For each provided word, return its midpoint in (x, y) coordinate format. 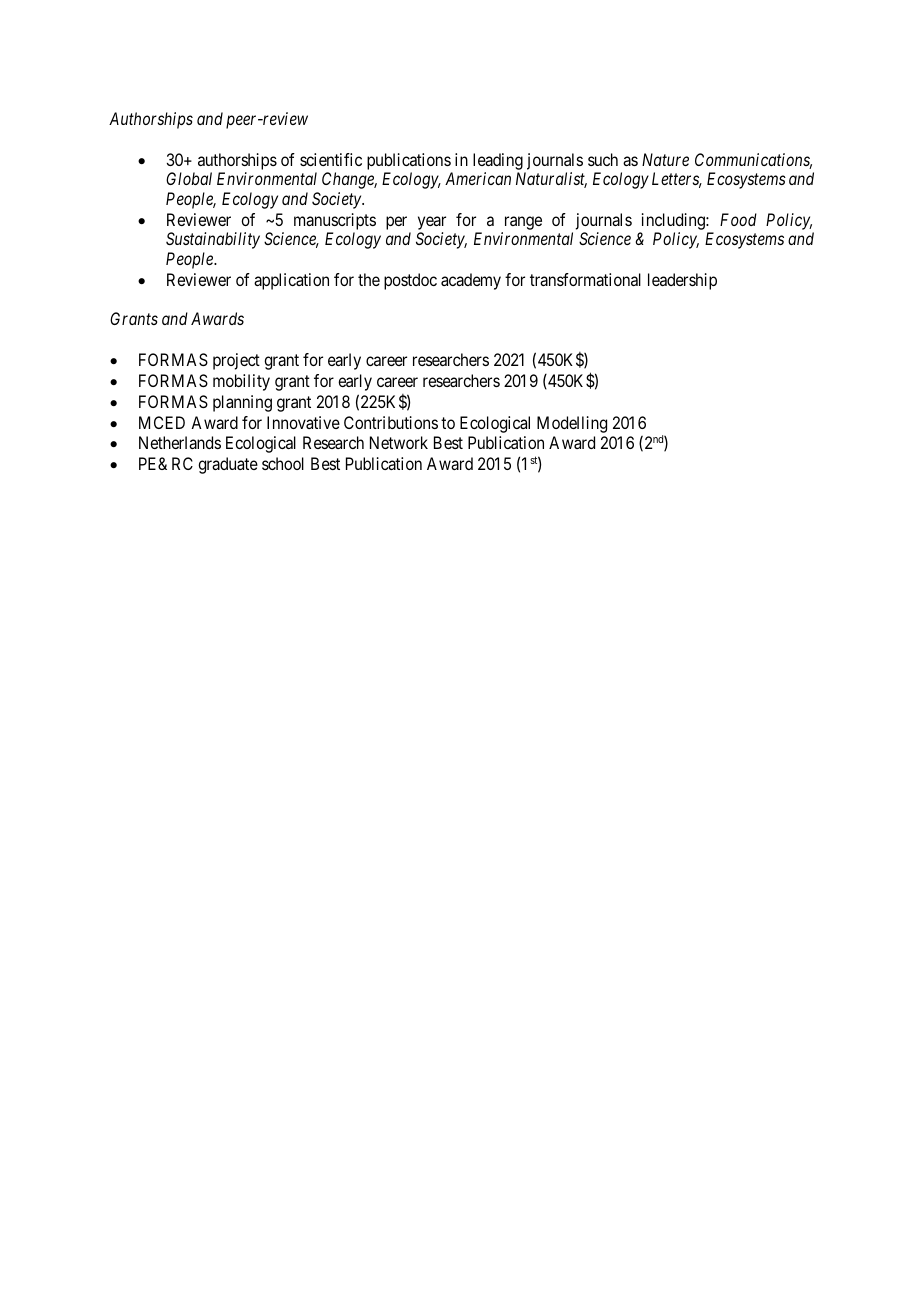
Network (399, 442)
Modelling (572, 424)
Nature (665, 159)
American (478, 178)
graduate (228, 465)
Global (189, 178)
